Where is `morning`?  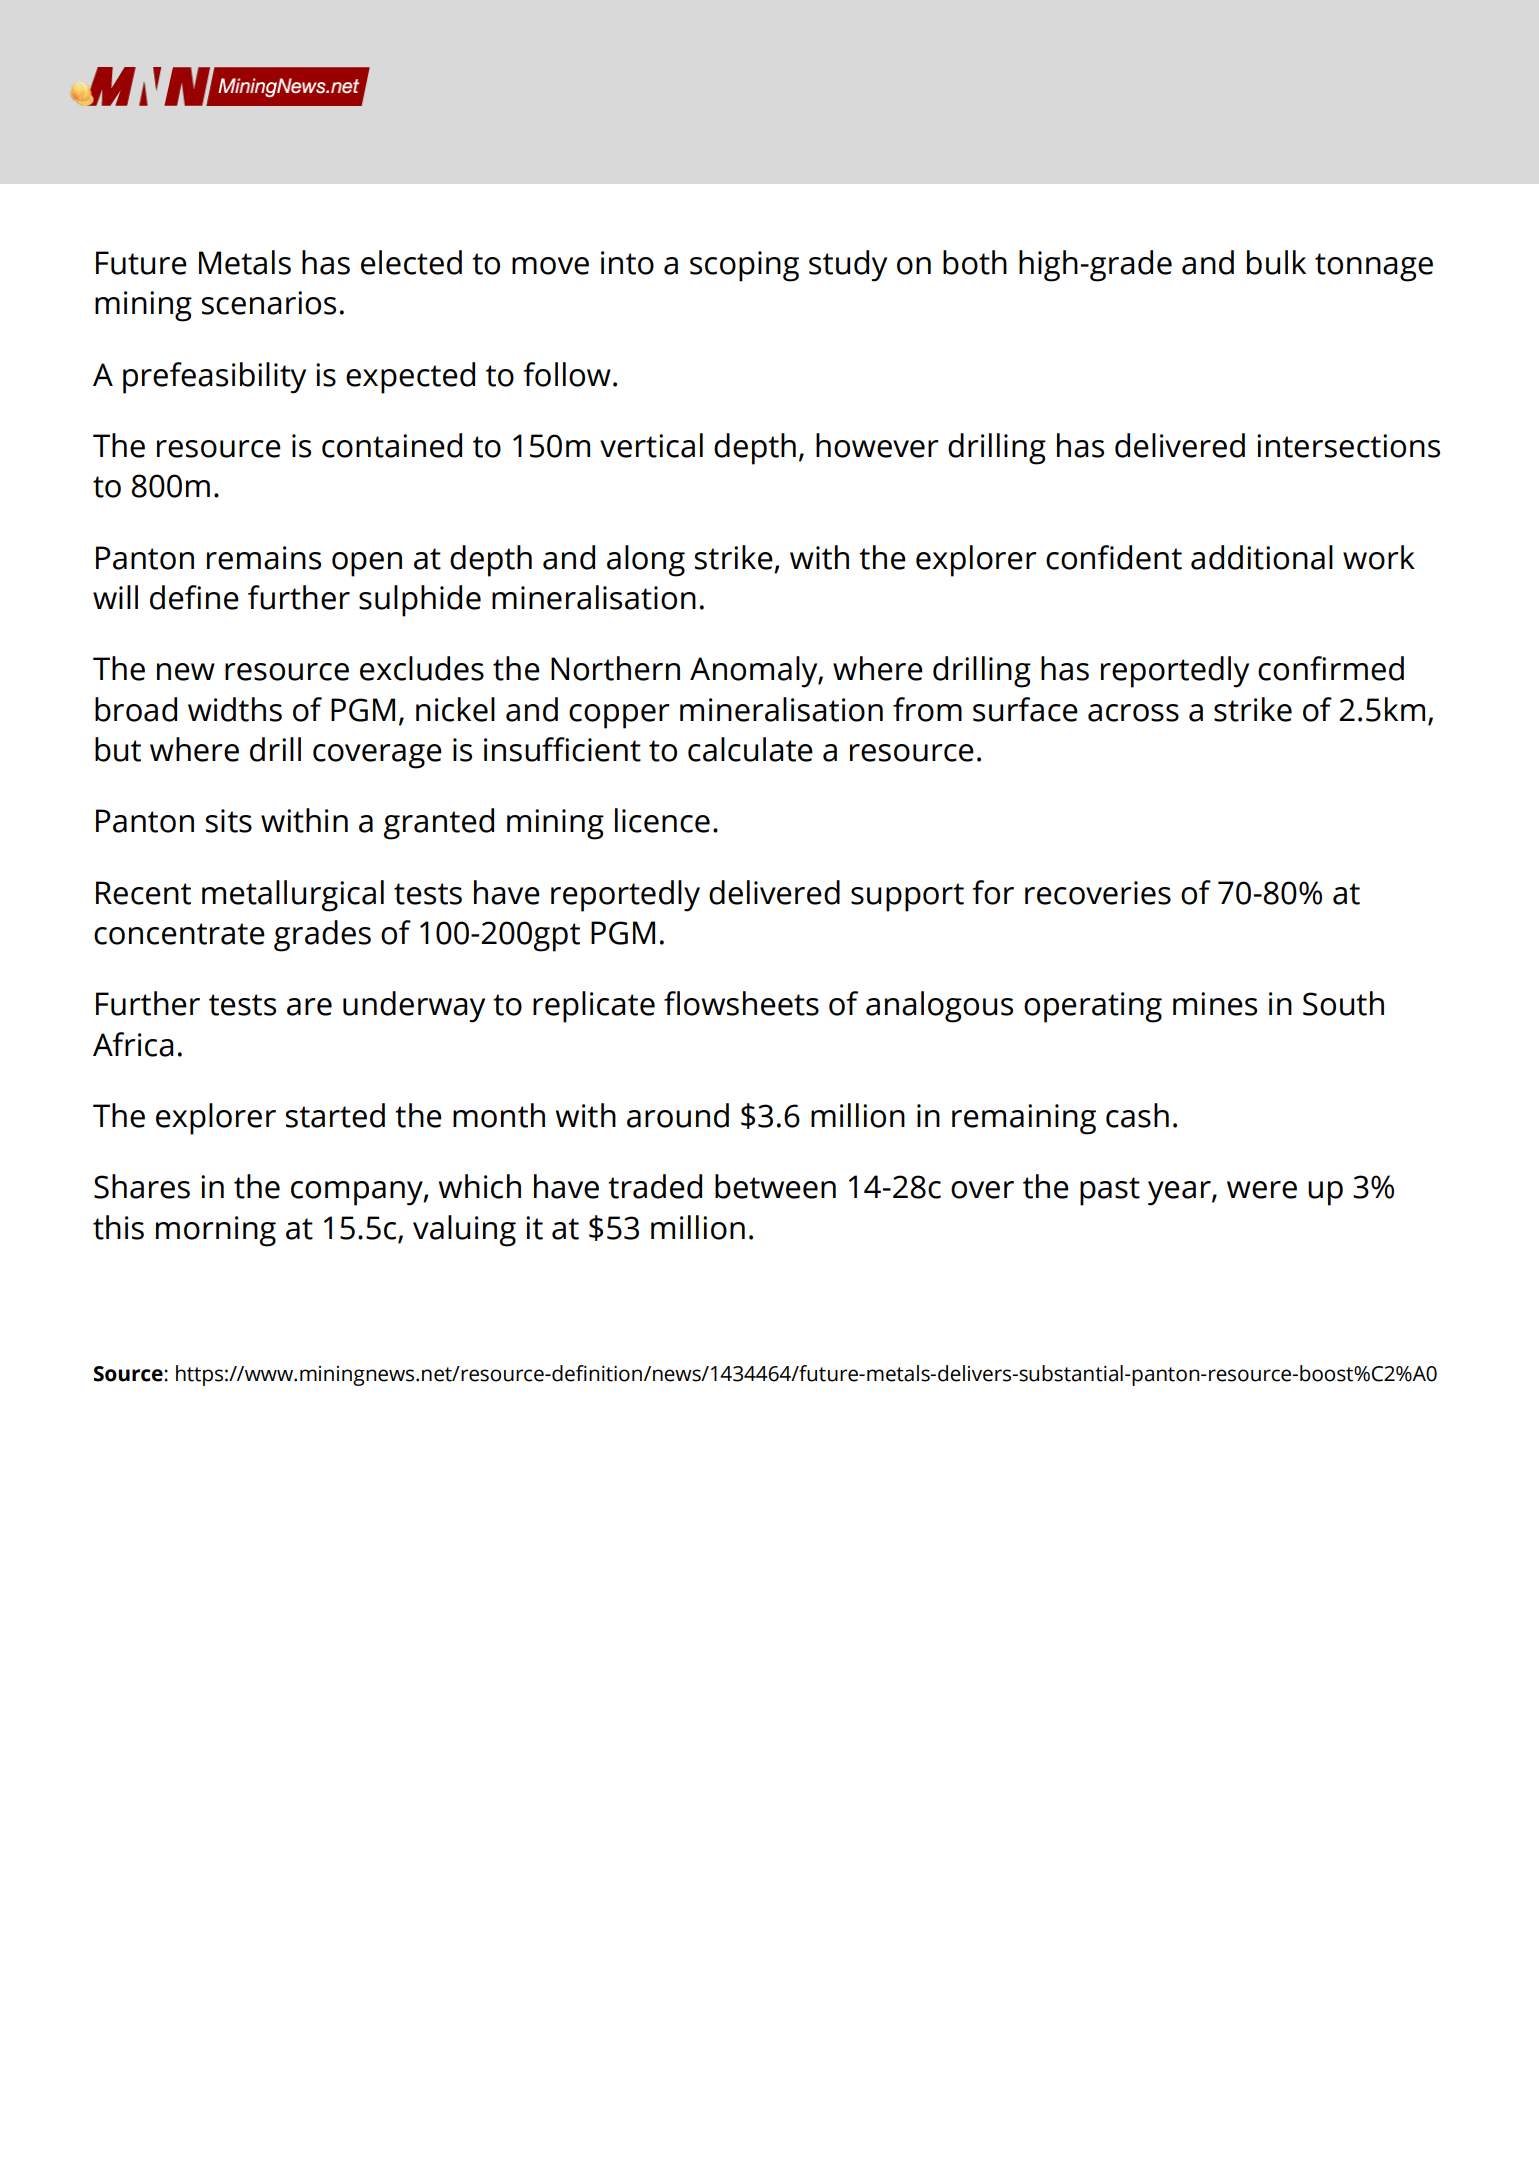 morning is located at coordinates (216, 1231).
